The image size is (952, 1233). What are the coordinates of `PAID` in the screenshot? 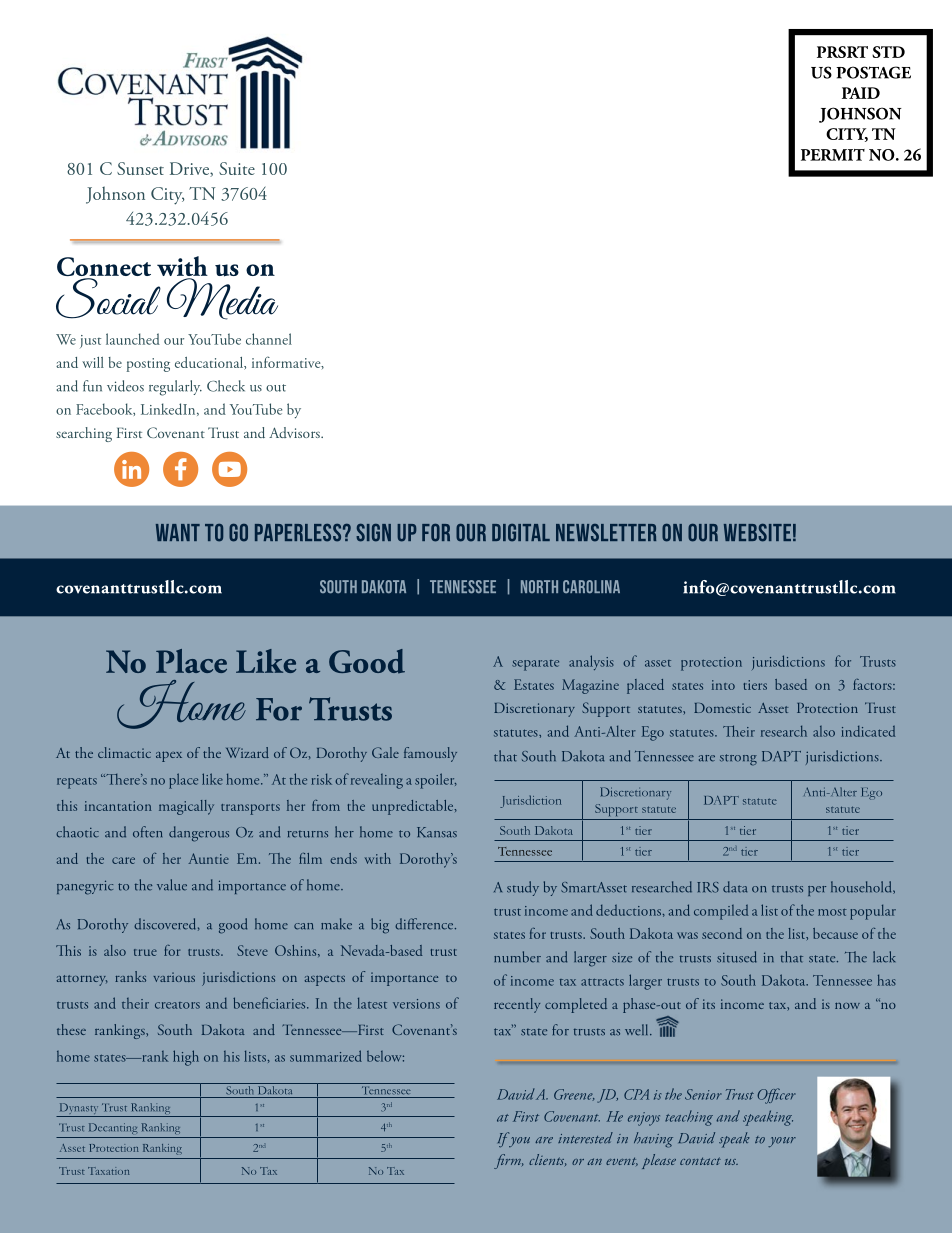 It's located at (861, 93).
